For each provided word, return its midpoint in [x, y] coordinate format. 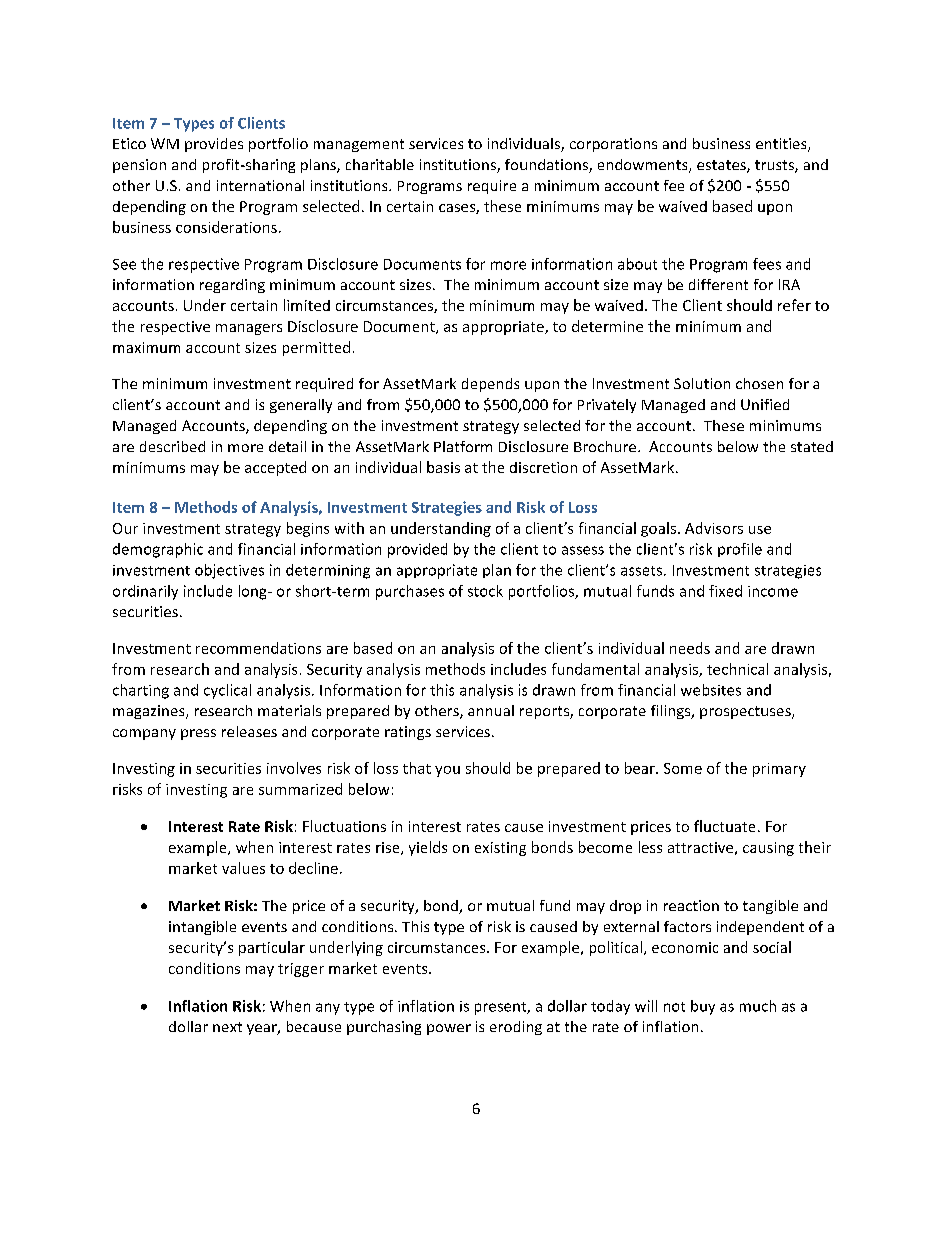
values [243, 868]
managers [249, 329]
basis [443, 467]
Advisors [714, 528]
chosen [759, 383]
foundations [547, 166]
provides [214, 145]
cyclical [227, 691]
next [227, 1027]
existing [500, 849]
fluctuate [724, 826]
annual [491, 710]
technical [737, 669]
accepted [275, 468]
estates [722, 166]
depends [490, 385]
